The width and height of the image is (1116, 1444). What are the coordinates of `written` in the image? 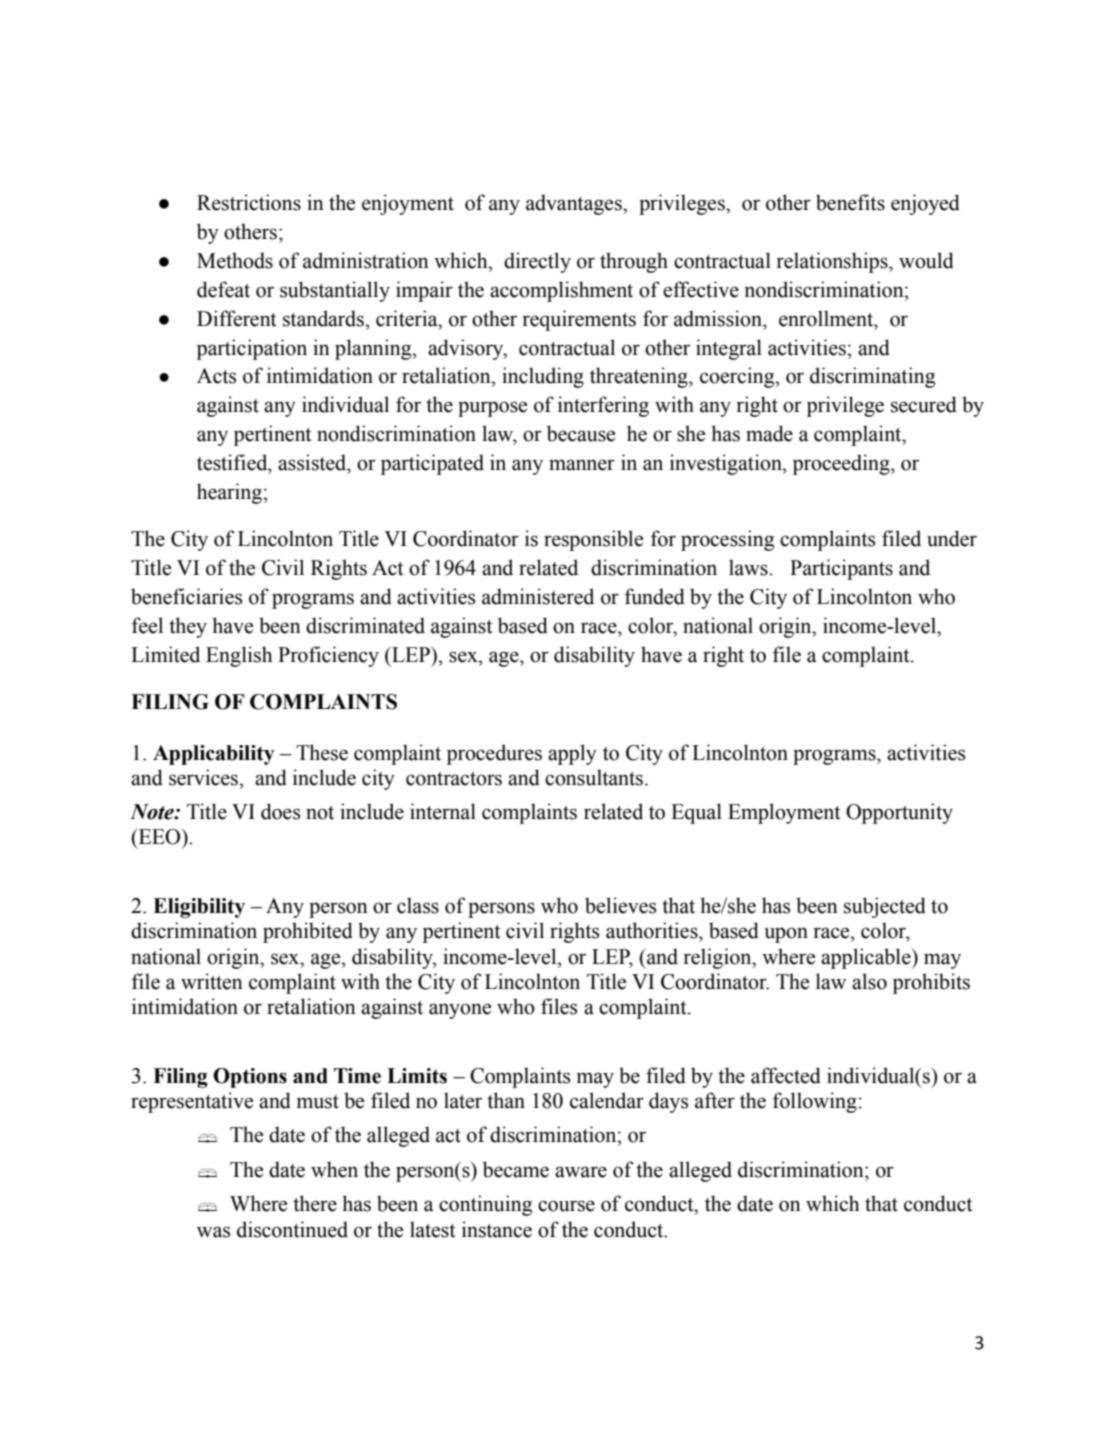 It's located at (212, 981).
